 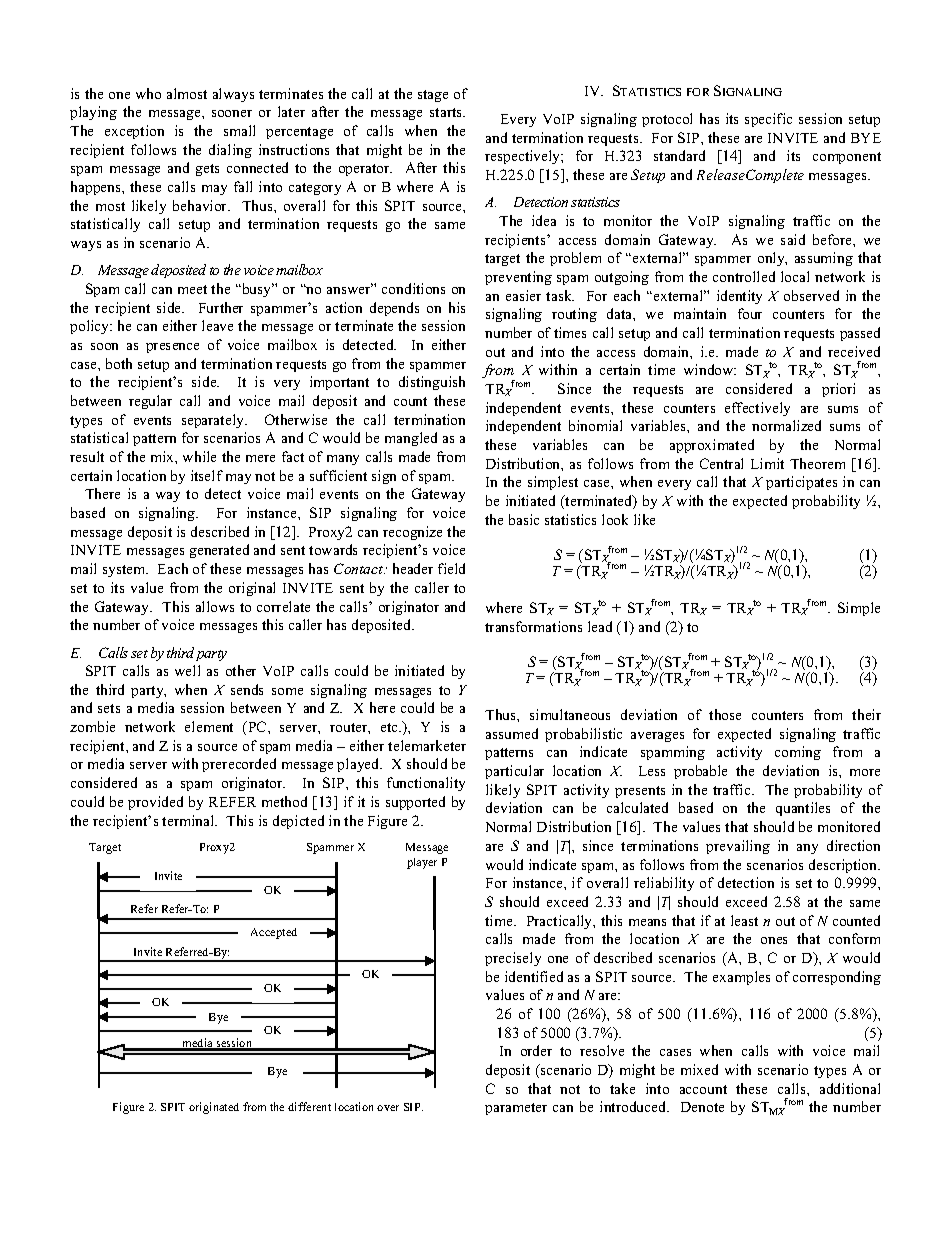 I want to click on field, so click(x=451, y=568).
